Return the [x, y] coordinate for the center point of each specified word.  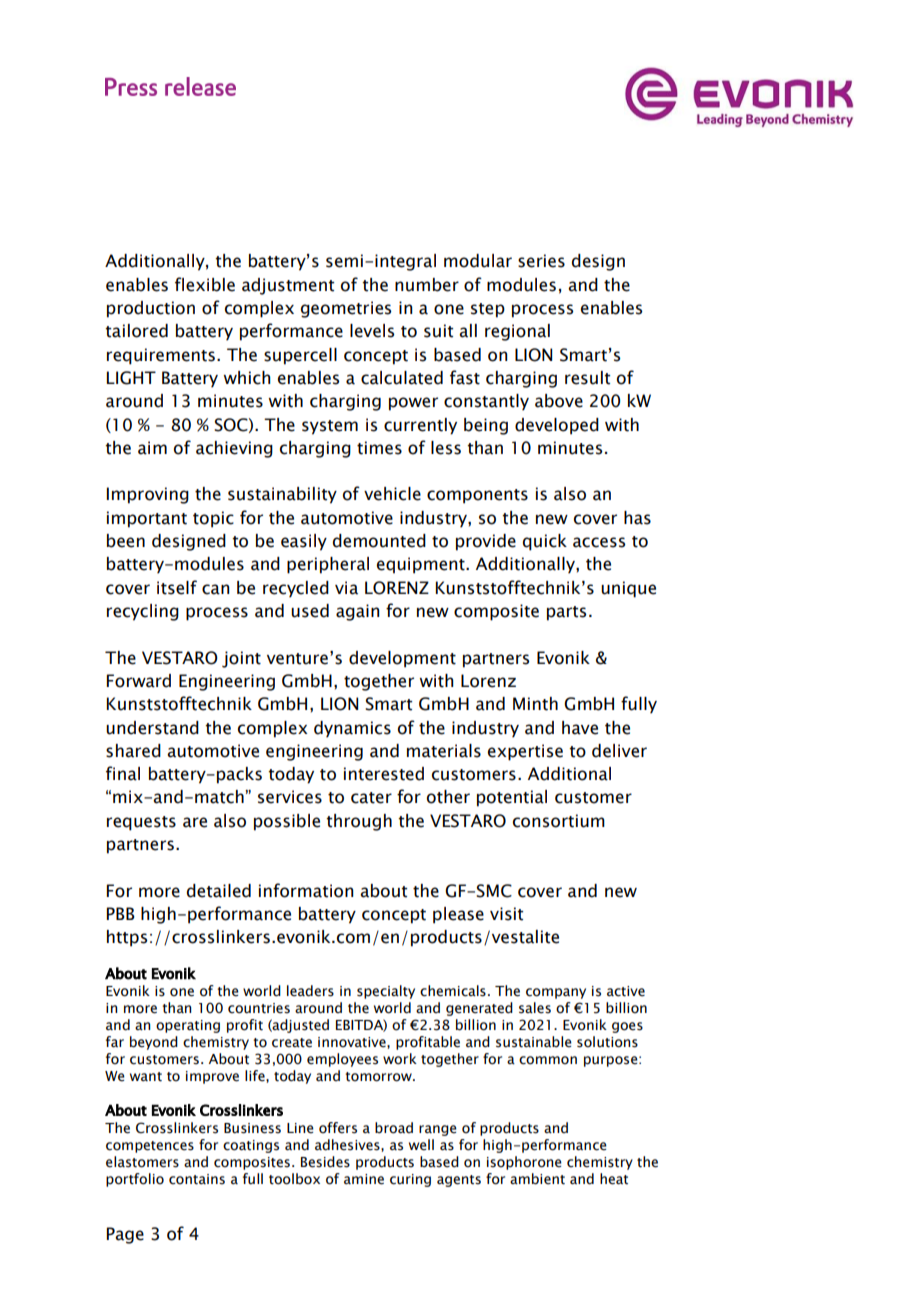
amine [364, 1179]
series [541, 261]
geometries [346, 309]
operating [188, 1026]
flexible [205, 284]
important [147, 519]
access [599, 542]
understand [152, 728]
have [580, 728]
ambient [537, 1179]
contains [197, 1179]
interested [384, 774]
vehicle [392, 494]
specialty [386, 992]
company [556, 993]
